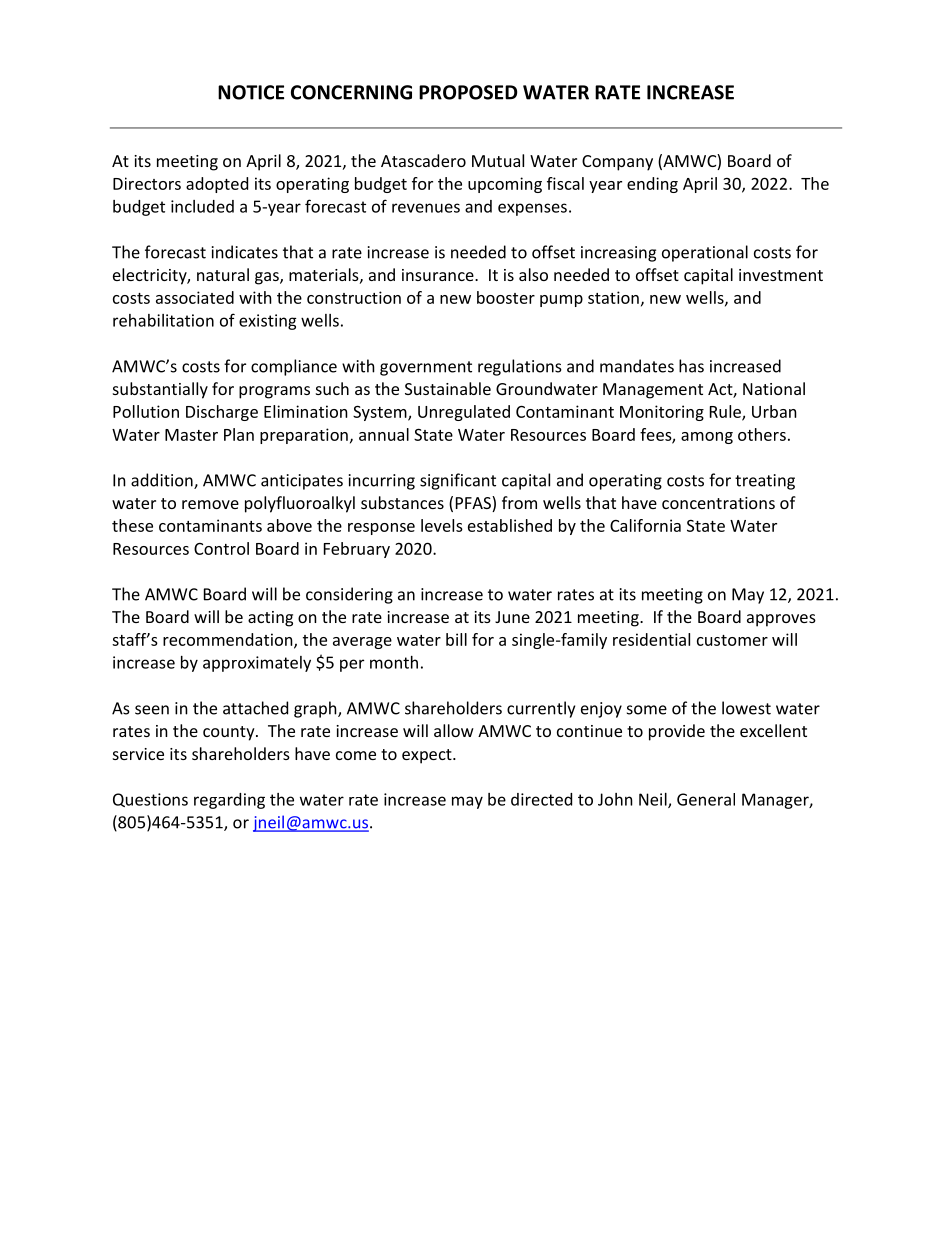 The height and width of the screenshot is (1233, 952). What do you see at coordinates (221, 548) in the screenshot?
I see `Control` at bounding box center [221, 548].
